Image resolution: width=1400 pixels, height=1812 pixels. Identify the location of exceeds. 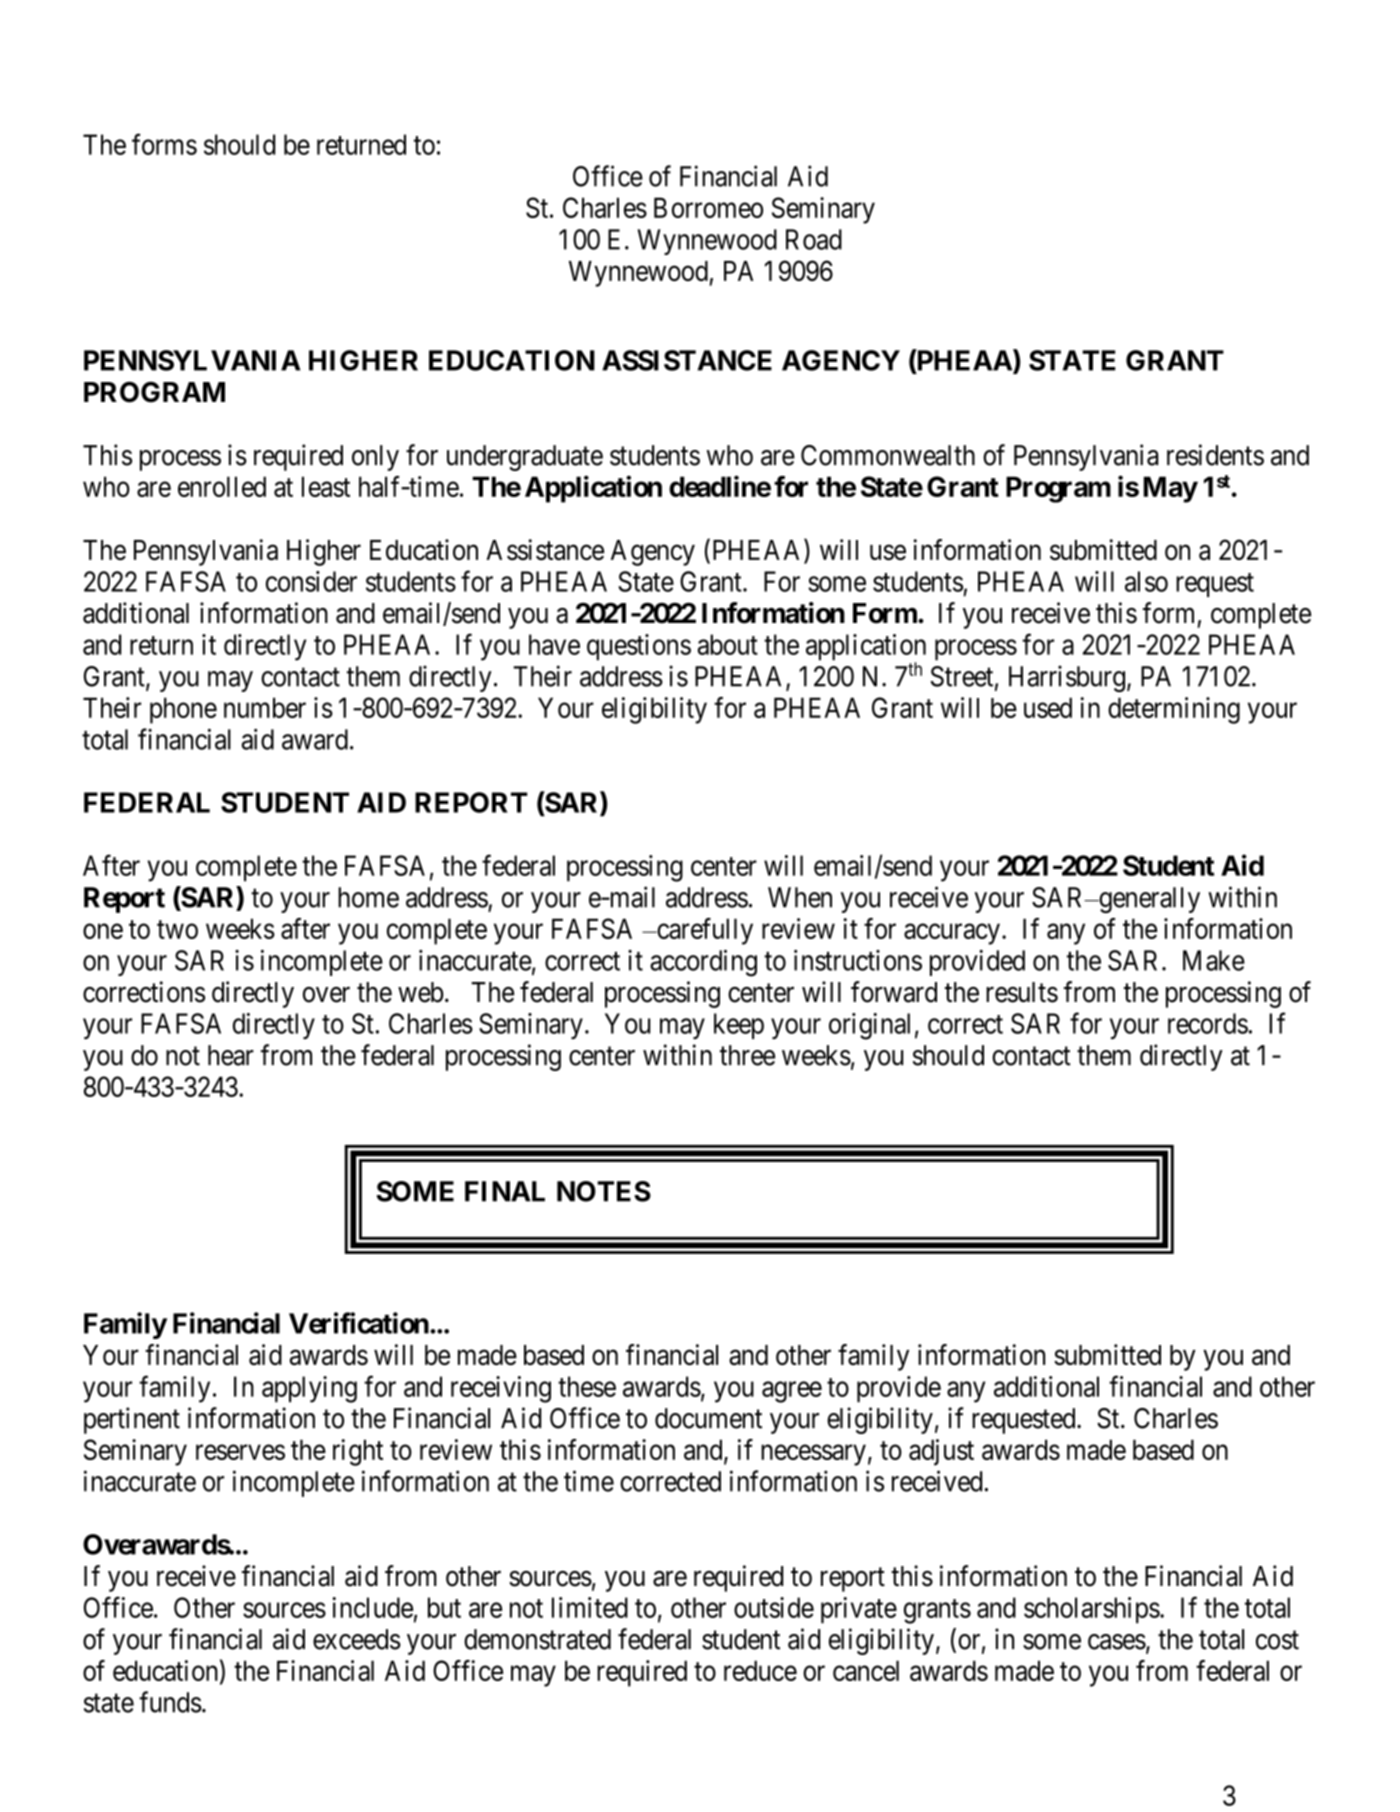
(357, 1639).
